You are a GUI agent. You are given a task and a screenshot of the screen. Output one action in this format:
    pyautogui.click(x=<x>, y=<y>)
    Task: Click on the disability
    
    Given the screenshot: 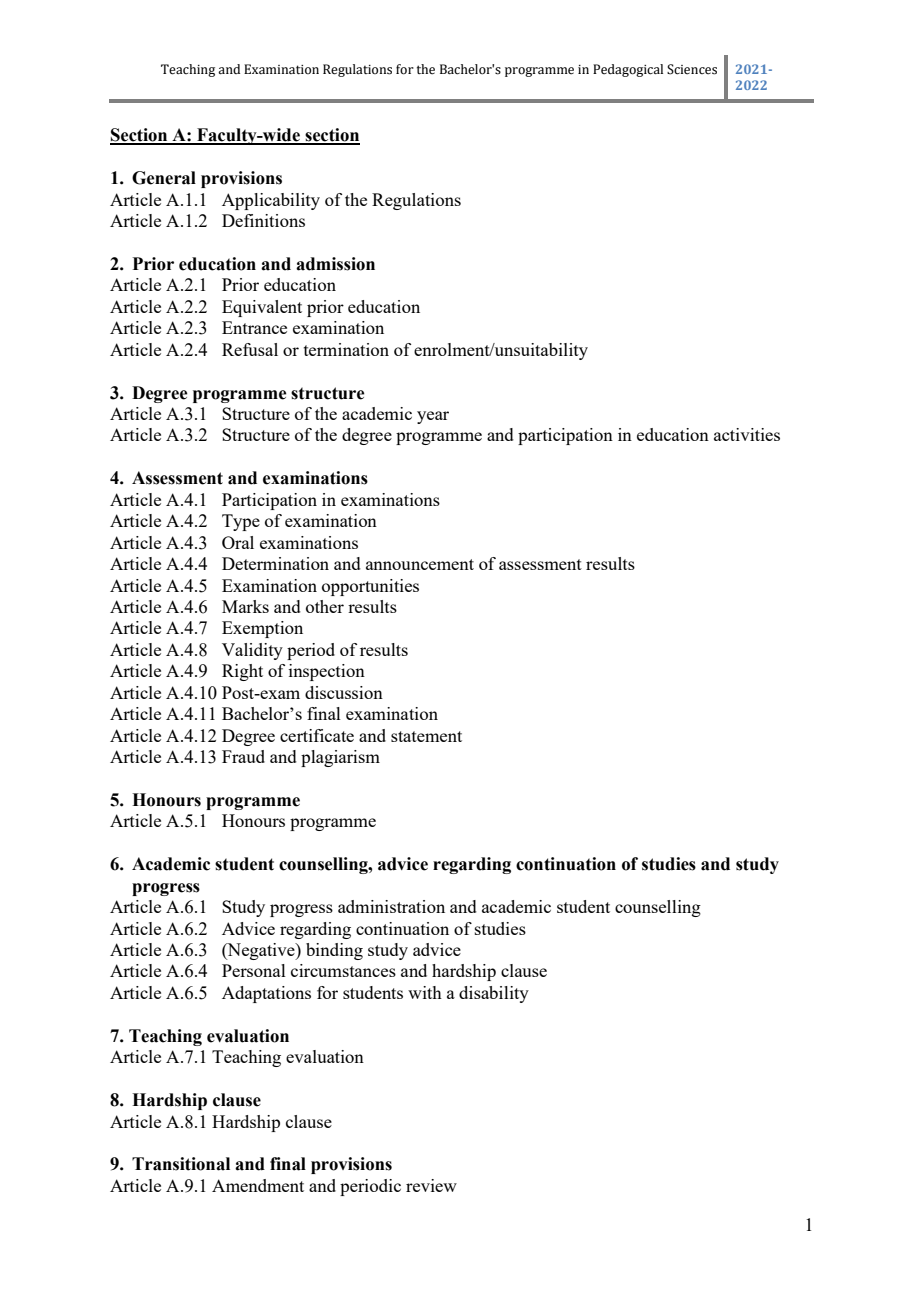 What is the action you would take?
    pyautogui.click(x=494, y=994)
